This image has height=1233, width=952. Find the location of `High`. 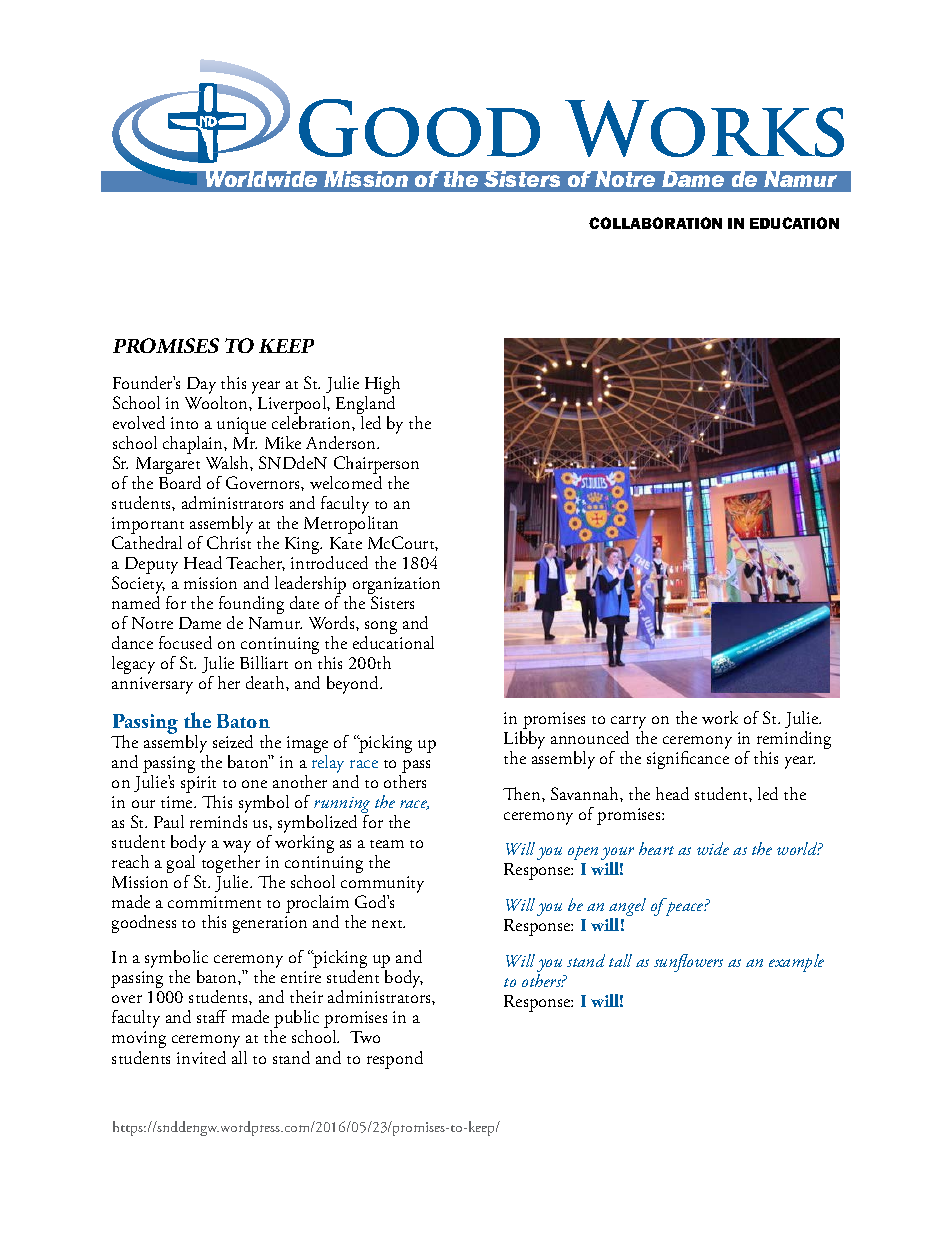

High is located at coordinates (382, 386).
